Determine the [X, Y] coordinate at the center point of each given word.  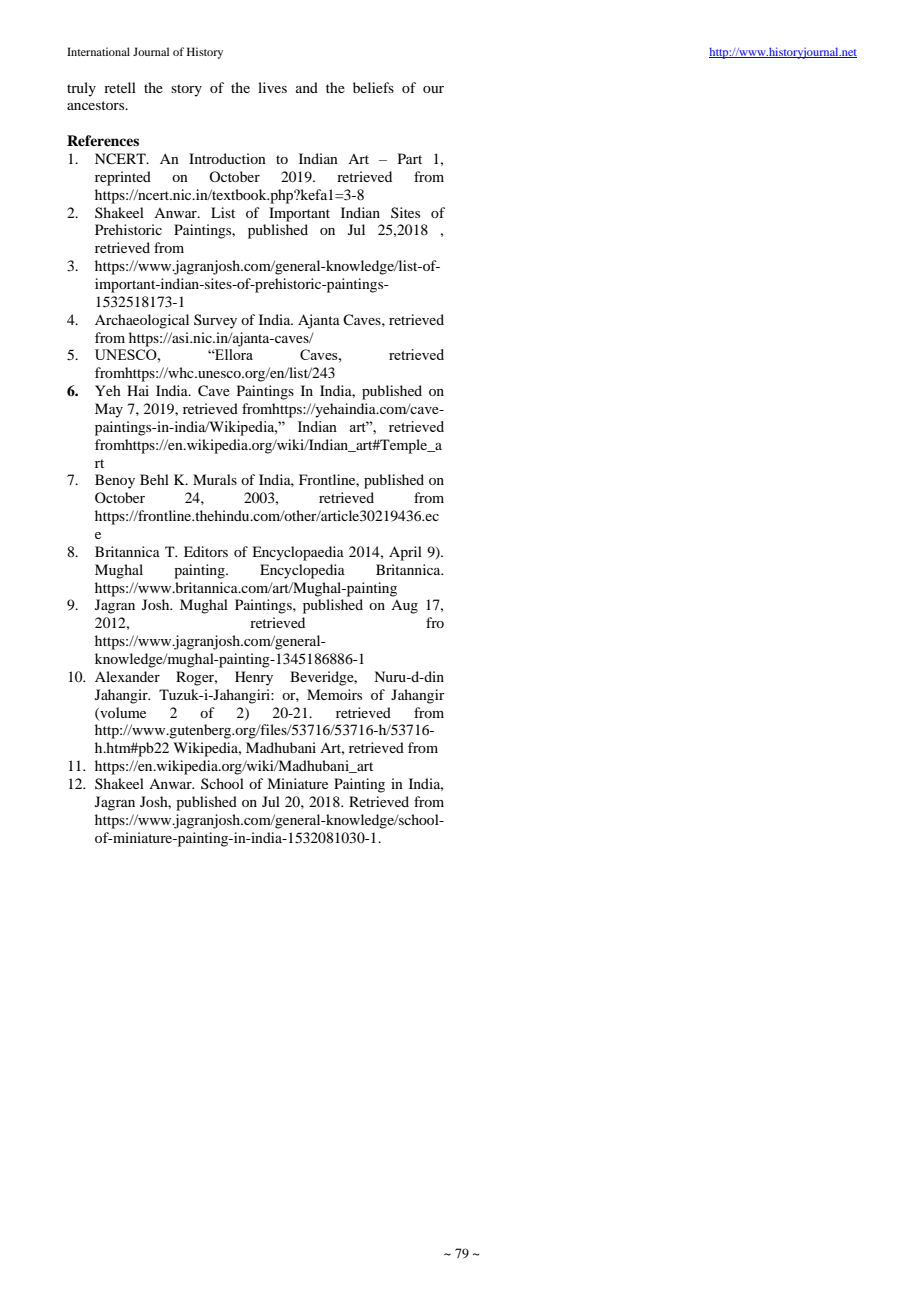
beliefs [373, 87]
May [109, 410]
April [405, 553]
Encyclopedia [302, 571]
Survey [215, 321]
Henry [254, 678]
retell [120, 87]
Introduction [227, 158]
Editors [206, 551]
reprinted [123, 178]
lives [272, 87]
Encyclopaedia [298, 553]
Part [410, 158]
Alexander [127, 676]
